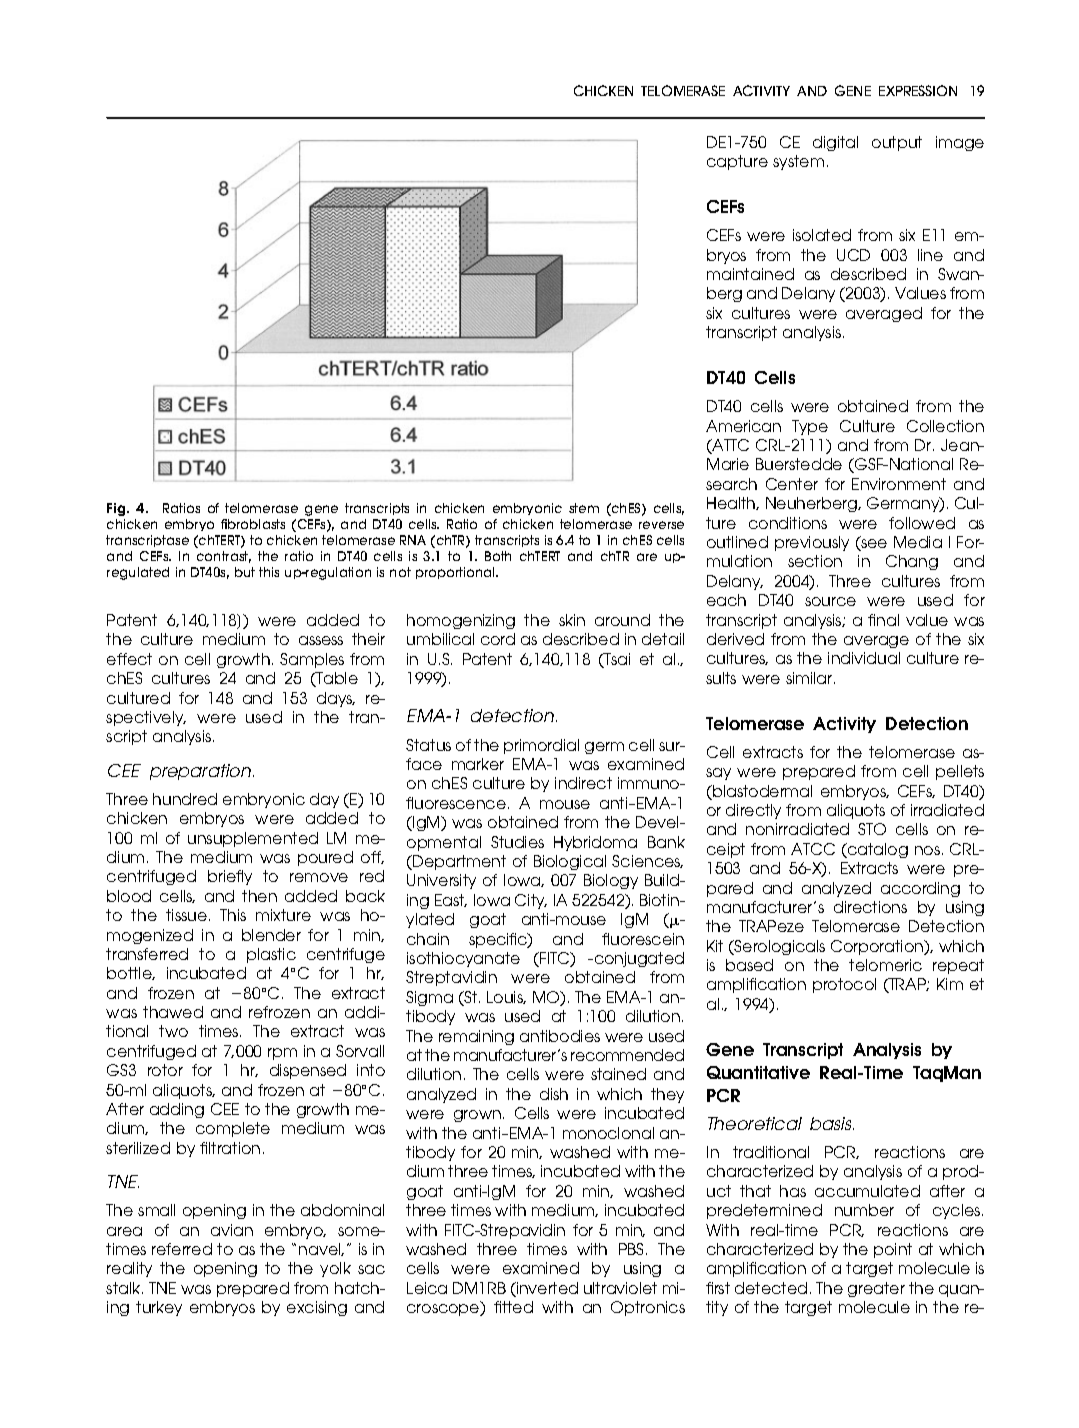 The height and width of the screenshot is (1428, 1079). I want to click on Environment, so click(899, 484).
